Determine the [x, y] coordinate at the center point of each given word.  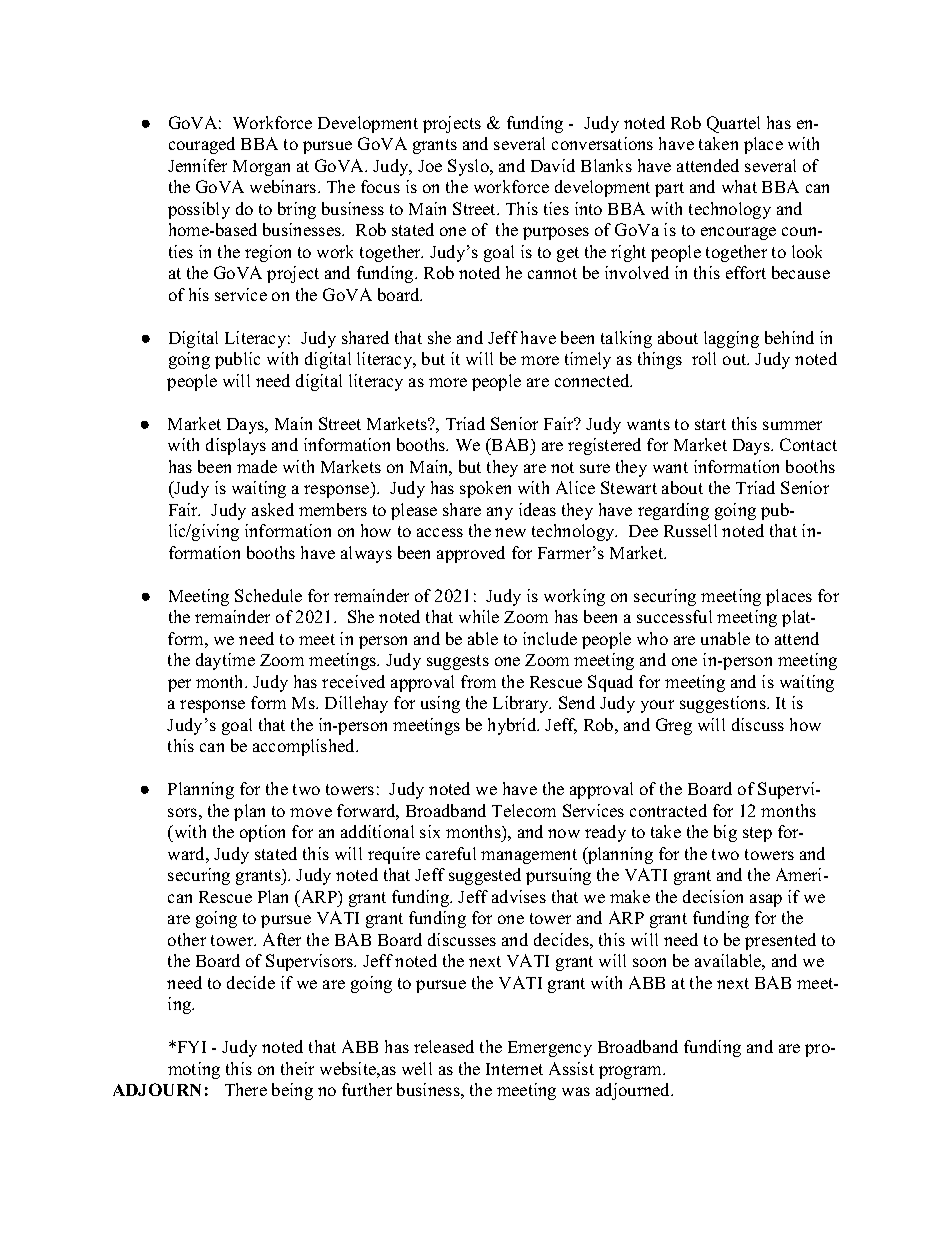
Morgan [261, 168]
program [631, 1072]
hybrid [513, 726]
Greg [674, 726]
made [257, 466]
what [739, 186]
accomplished [305, 747]
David [553, 165]
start [710, 424]
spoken [485, 489]
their [297, 1068]
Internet [514, 1069]
